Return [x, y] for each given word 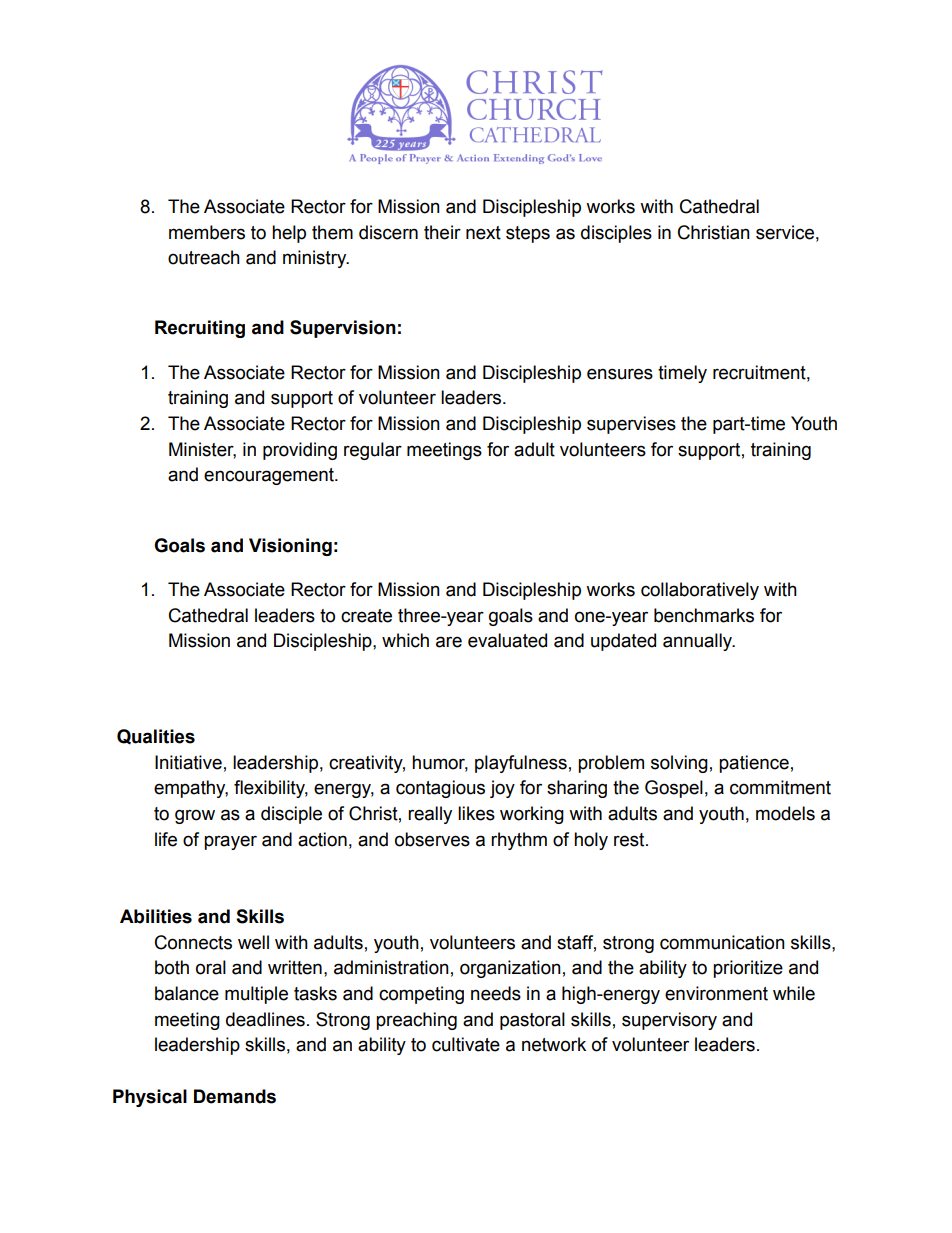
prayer [230, 842]
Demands [235, 1096]
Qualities [156, 737]
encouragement [270, 476]
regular [373, 451]
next [483, 233]
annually [699, 642]
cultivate [466, 1044]
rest [630, 840]
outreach [204, 257]
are [449, 642]
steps [528, 234]
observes [432, 839]
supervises [631, 425]
